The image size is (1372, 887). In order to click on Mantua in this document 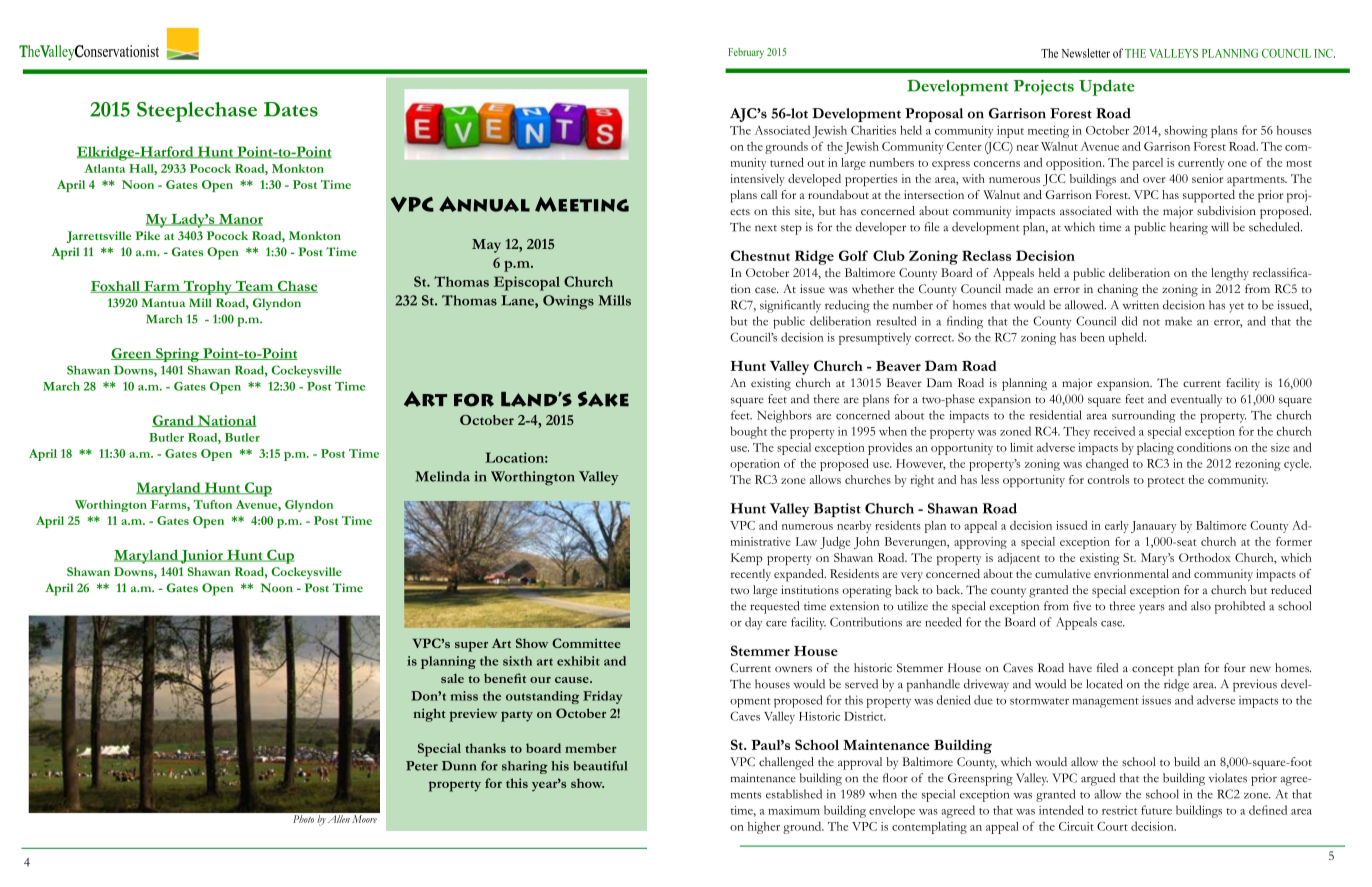, I will do `click(163, 302)`.
